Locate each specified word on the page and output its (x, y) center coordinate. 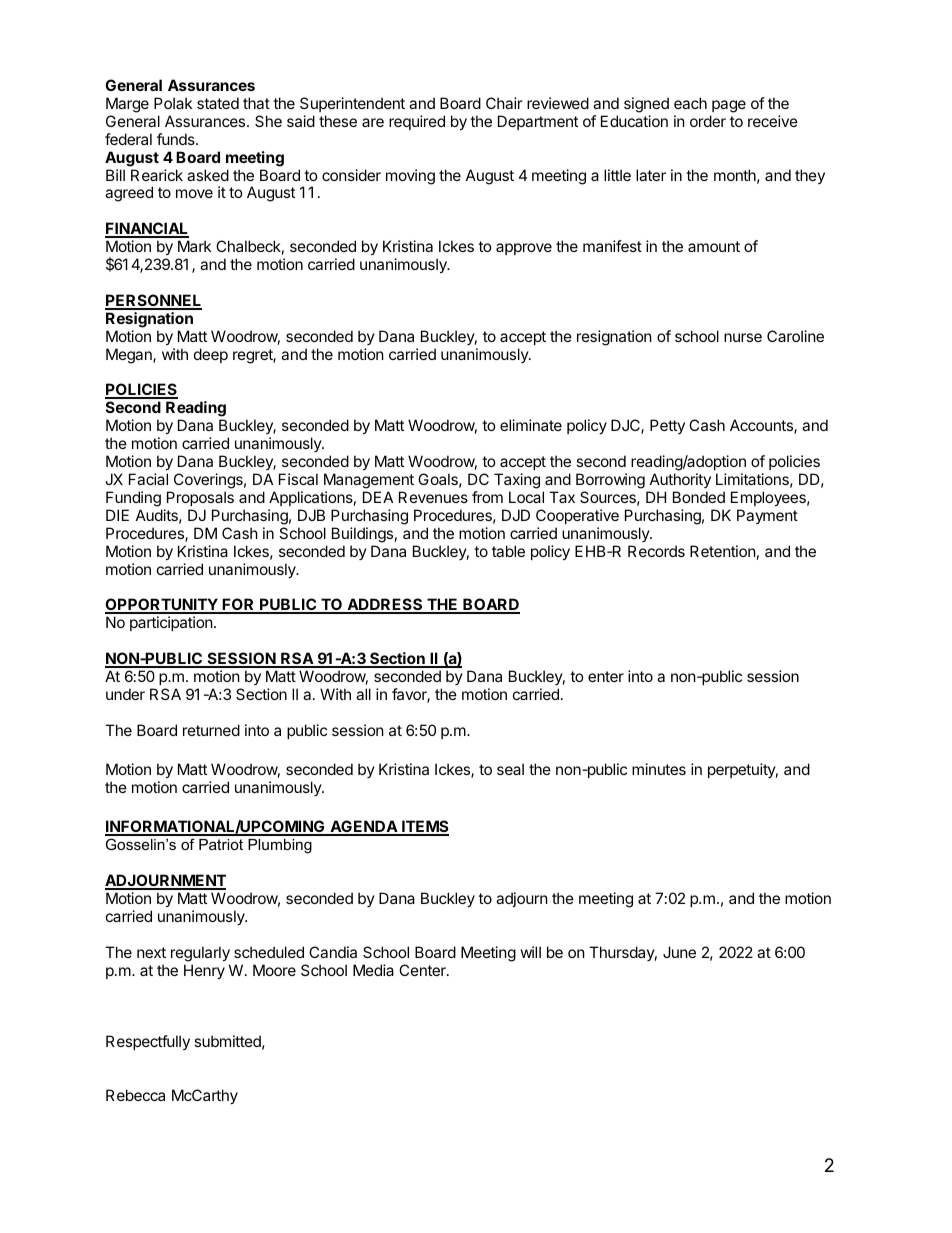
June (679, 952)
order (708, 121)
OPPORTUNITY (162, 605)
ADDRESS (385, 605)
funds (177, 139)
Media (373, 970)
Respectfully (148, 1042)
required (417, 122)
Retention (723, 551)
